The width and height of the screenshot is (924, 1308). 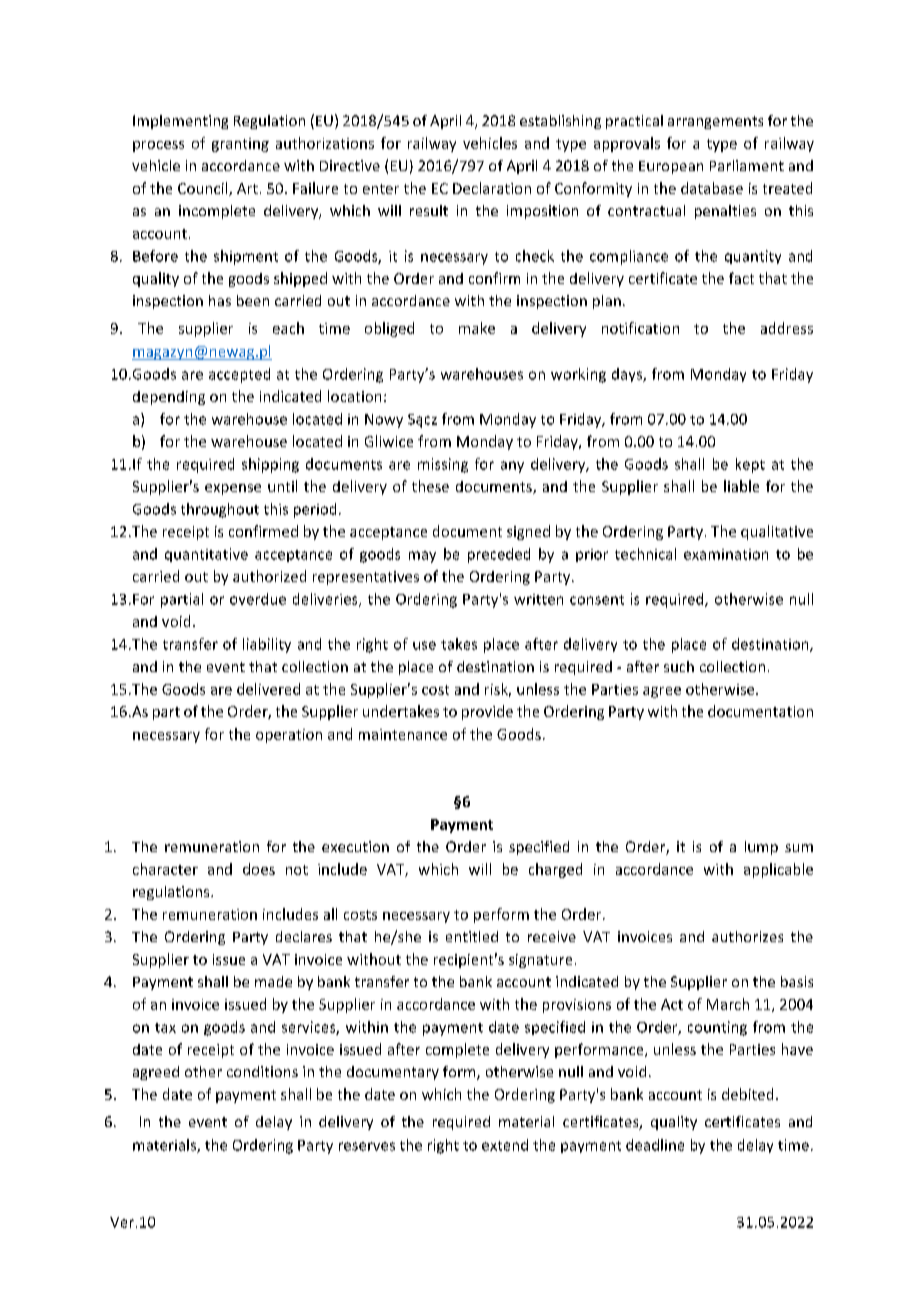 I want to click on debited, so click(x=747, y=1094).
